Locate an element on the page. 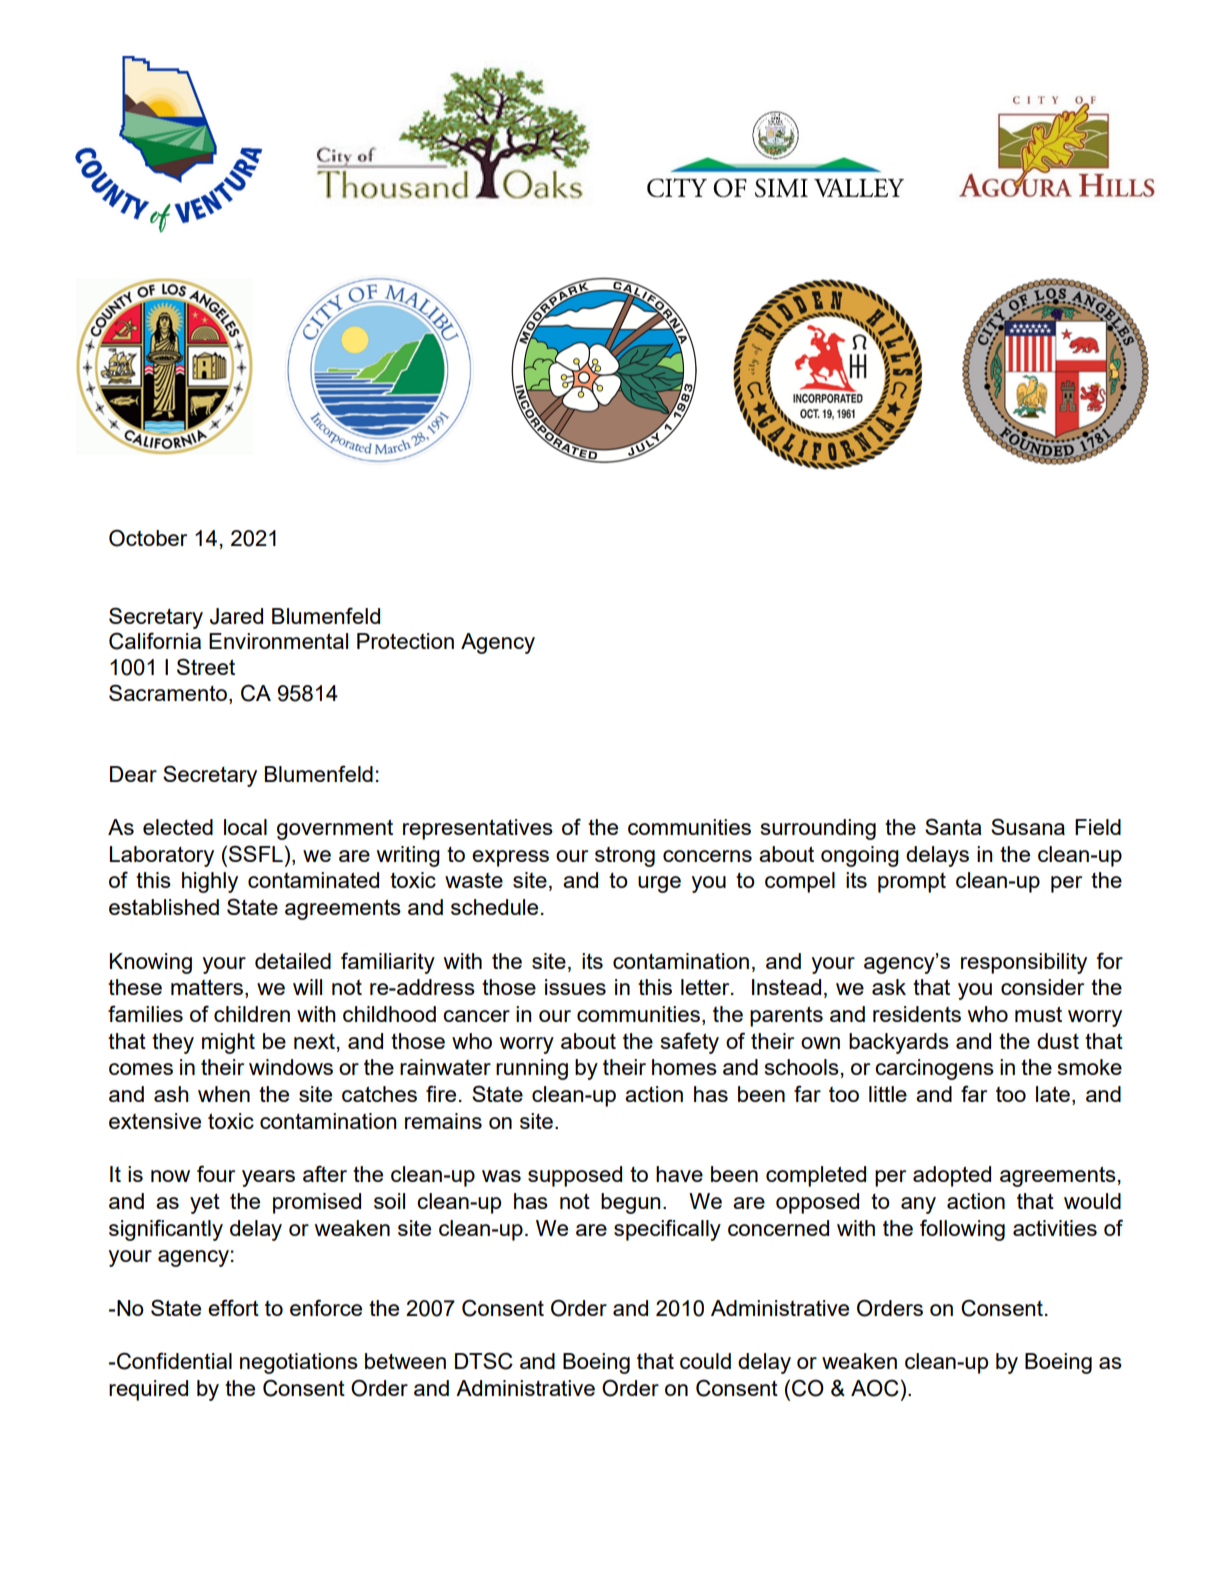 The height and width of the page is (1593, 1231). detailed is located at coordinates (293, 961).
